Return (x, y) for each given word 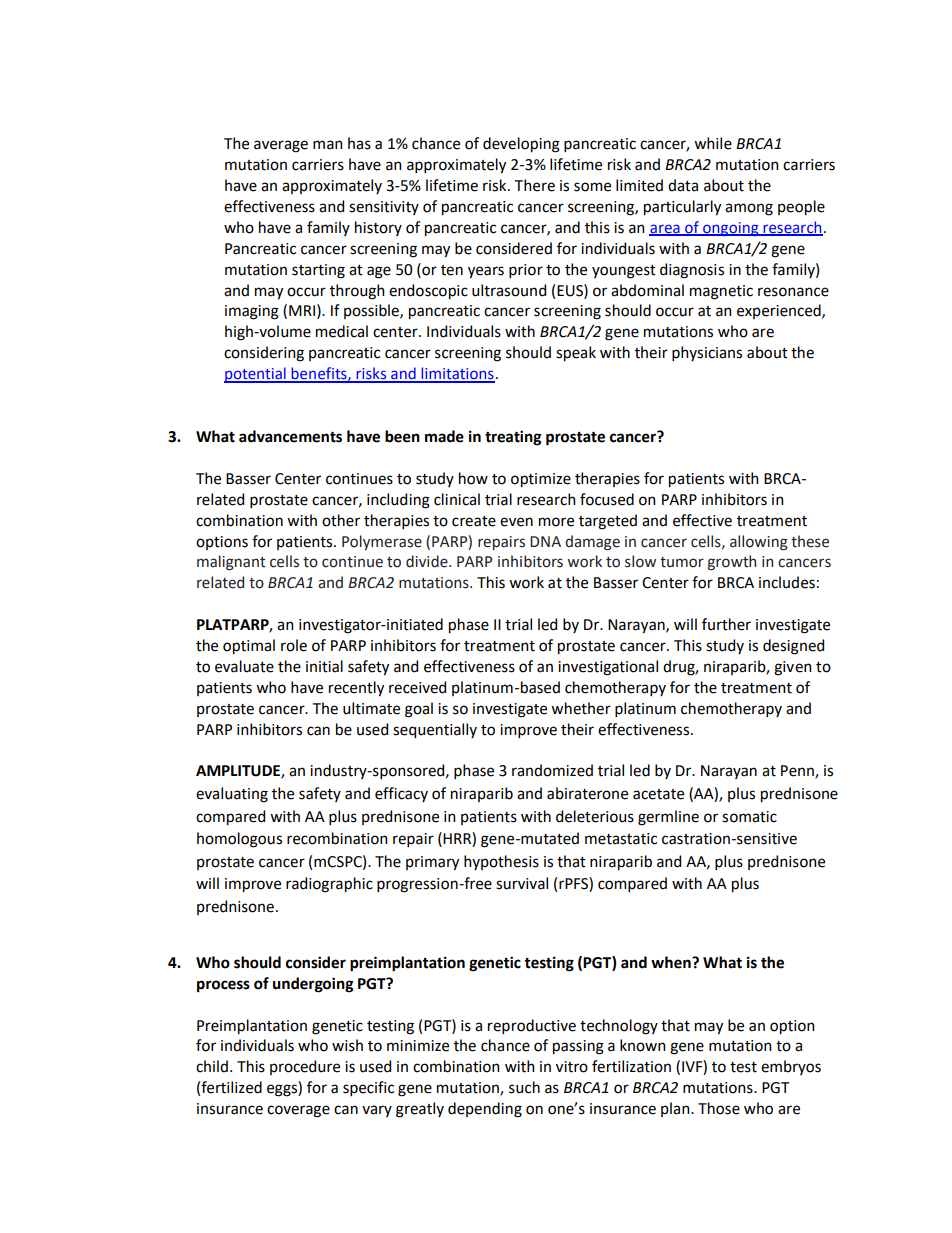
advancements (290, 436)
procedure (305, 1067)
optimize (541, 480)
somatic (749, 817)
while (713, 143)
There (535, 185)
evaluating (232, 795)
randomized (552, 770)
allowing (759, 543)
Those (719, 1108)
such (524, 1087)
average (281, 146)
